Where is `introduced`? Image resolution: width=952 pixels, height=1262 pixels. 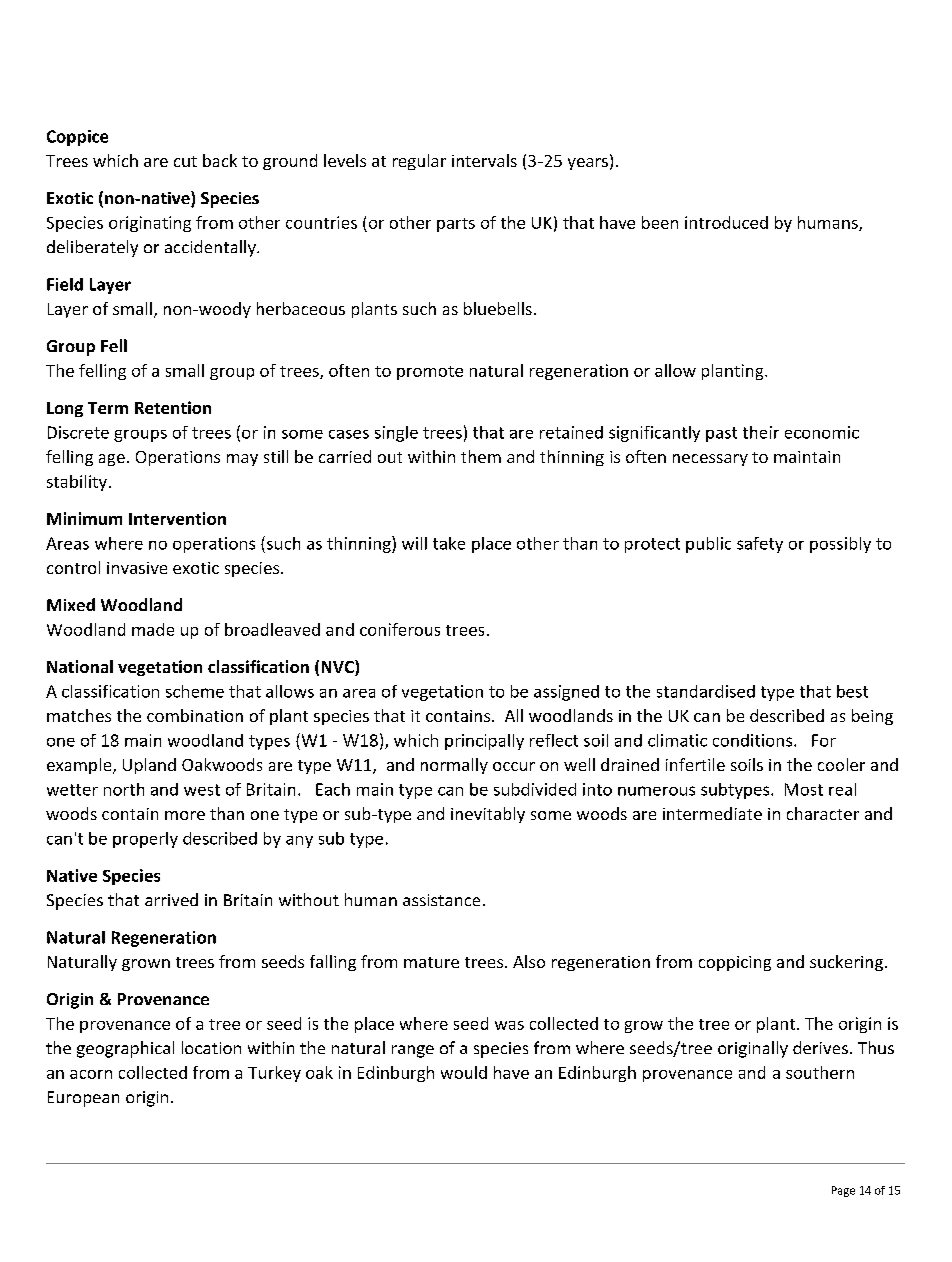
introduced is located at coordinates (726, 222).
